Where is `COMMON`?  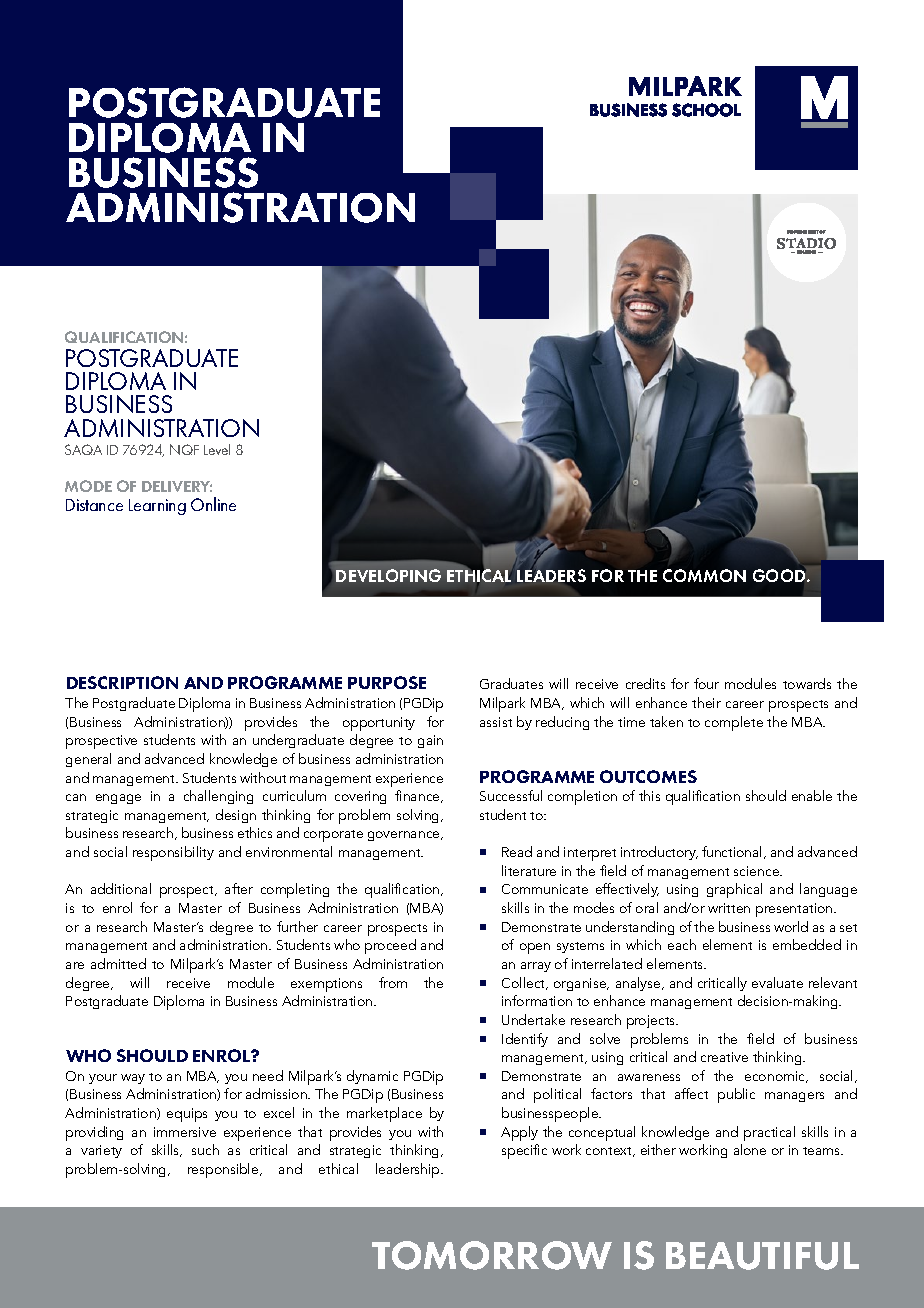 COMMON is located at coordinates (704, 575).
